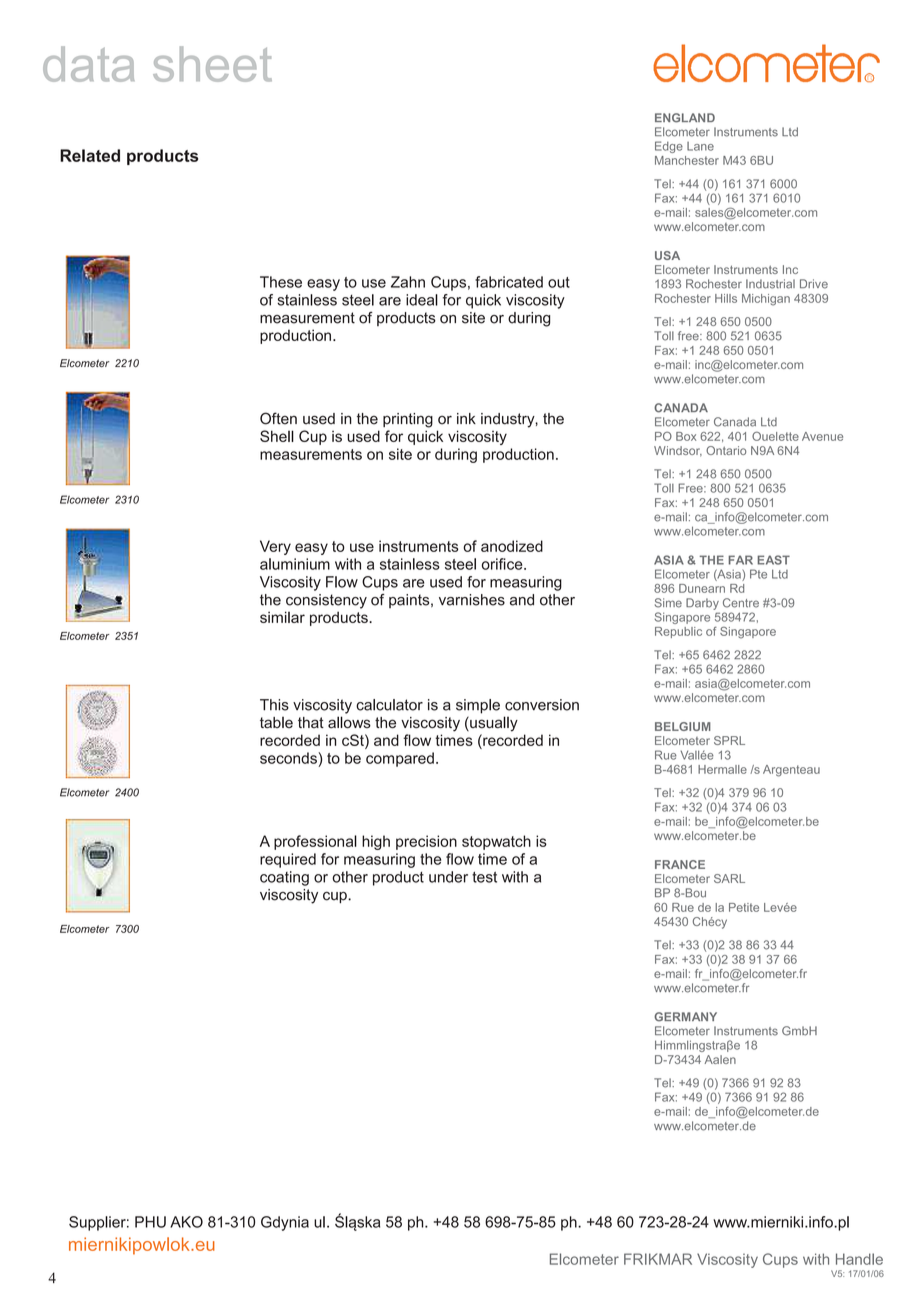 This screenshot has height=1308, width=924. What do you see at coordinates (150, 1222) in the screenshot?
I see `PHU` at bounding box center [150, 1222].
